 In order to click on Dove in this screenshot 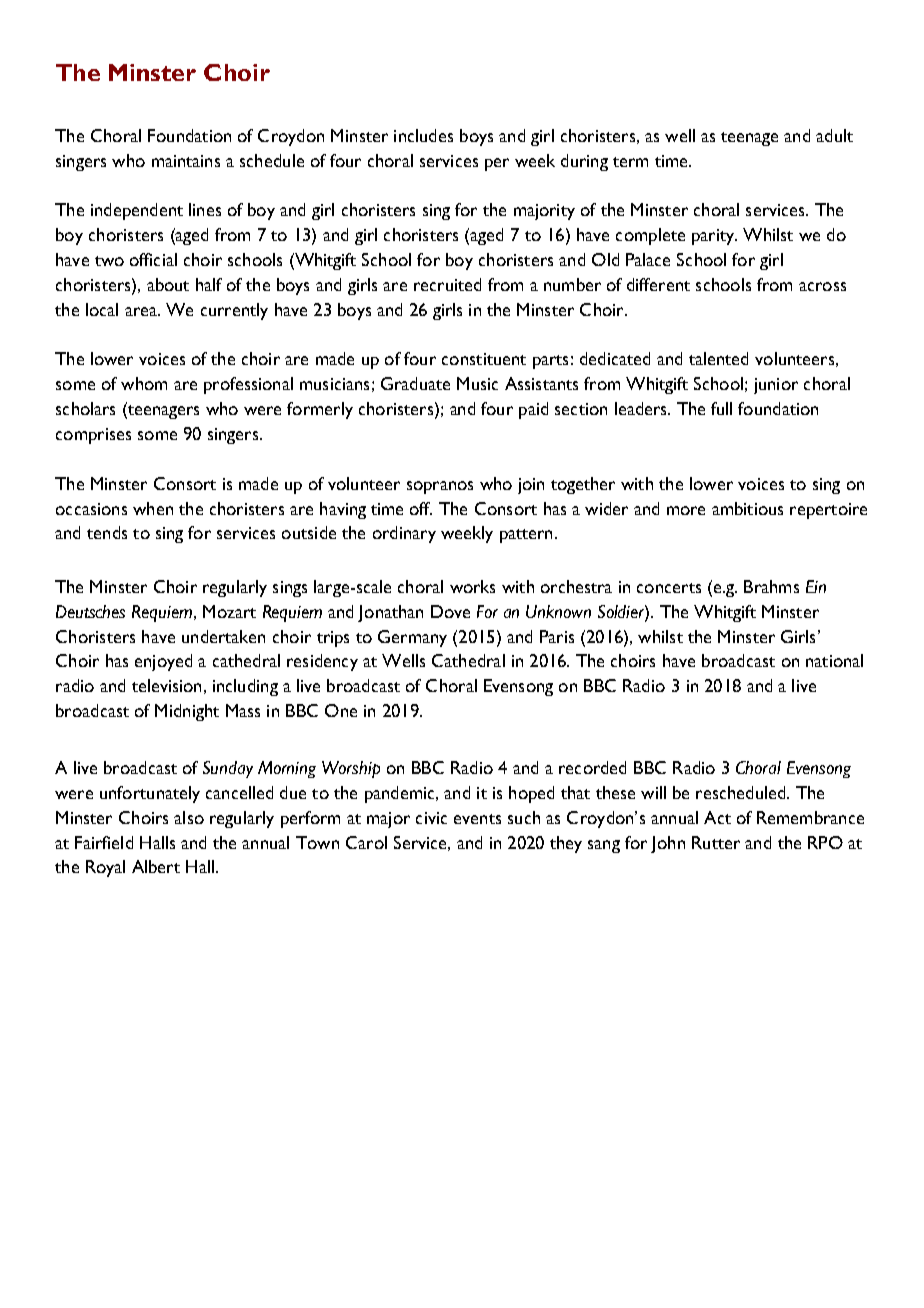, I will do `click(450, 611)`.
